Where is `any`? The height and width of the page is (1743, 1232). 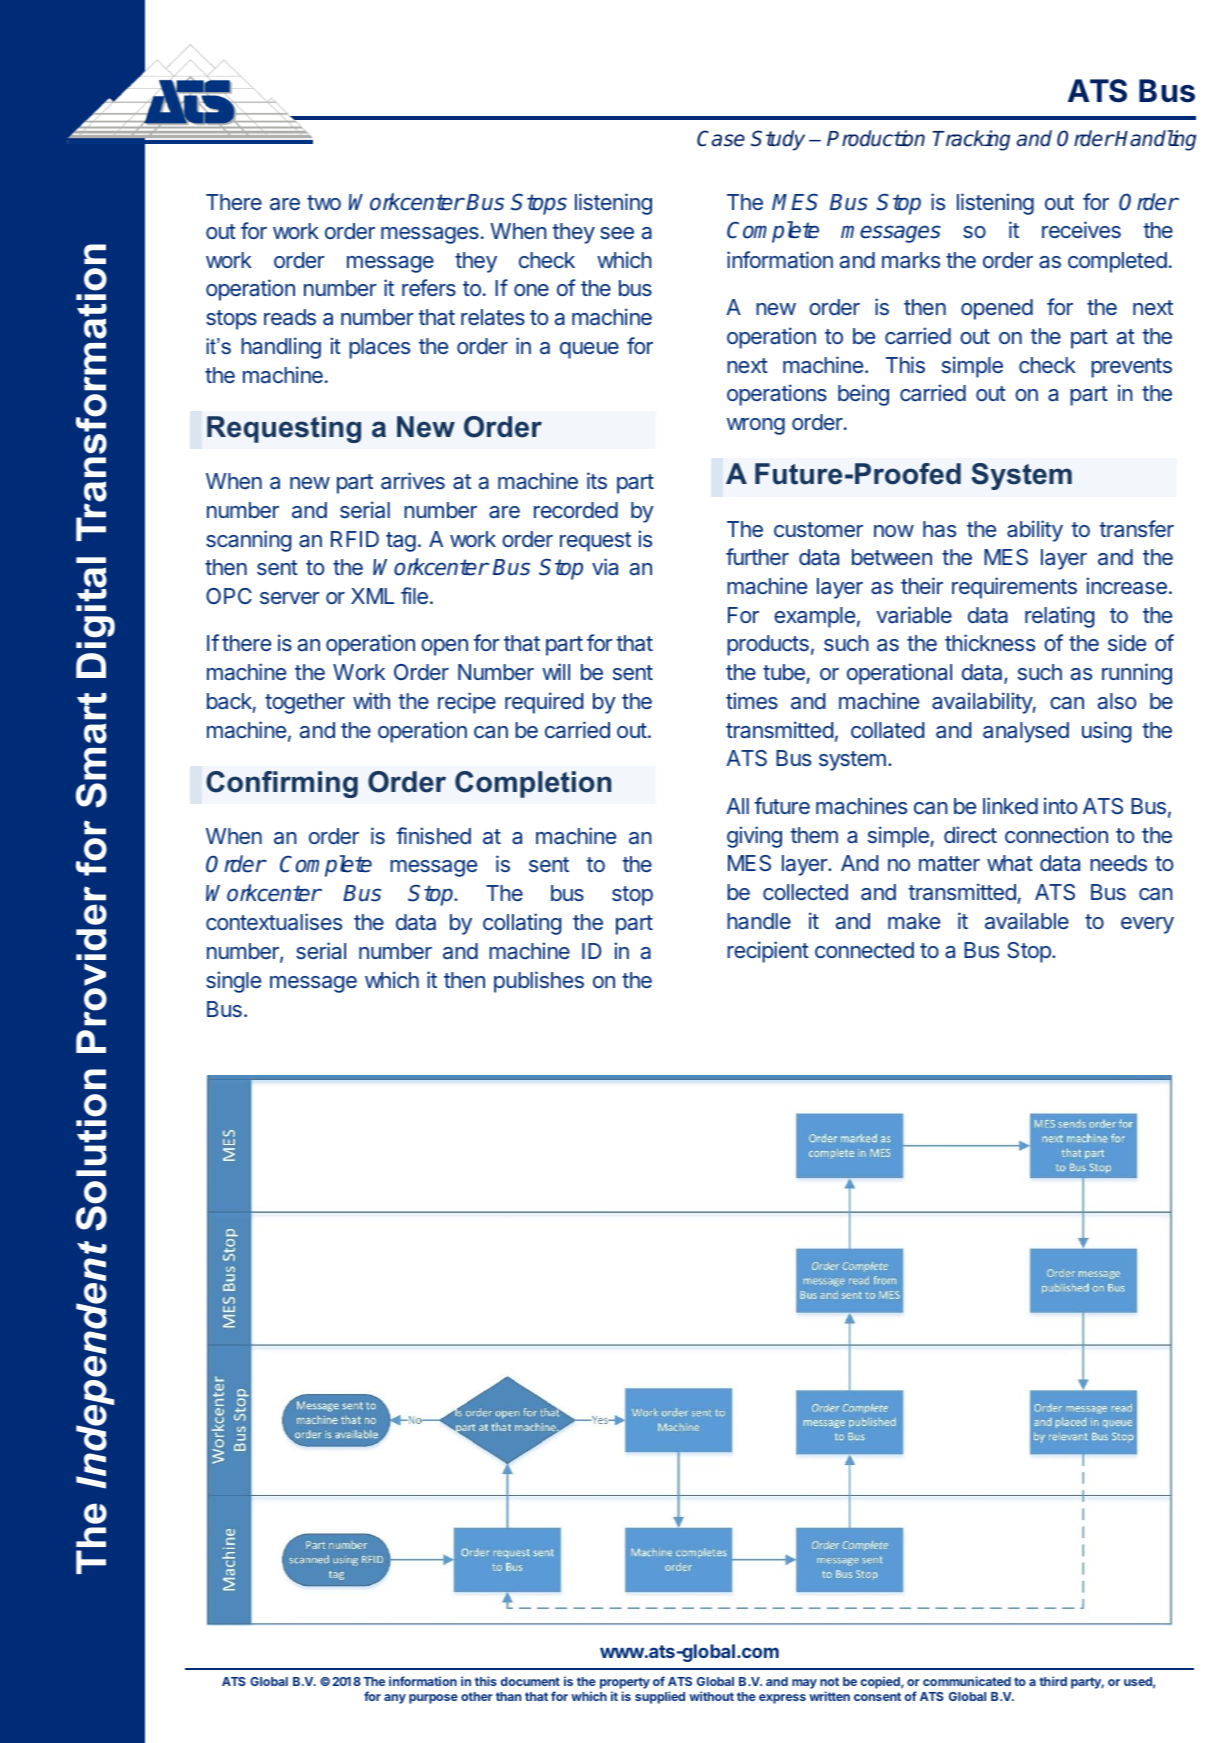 any is located at coordinates (395, 1699).
